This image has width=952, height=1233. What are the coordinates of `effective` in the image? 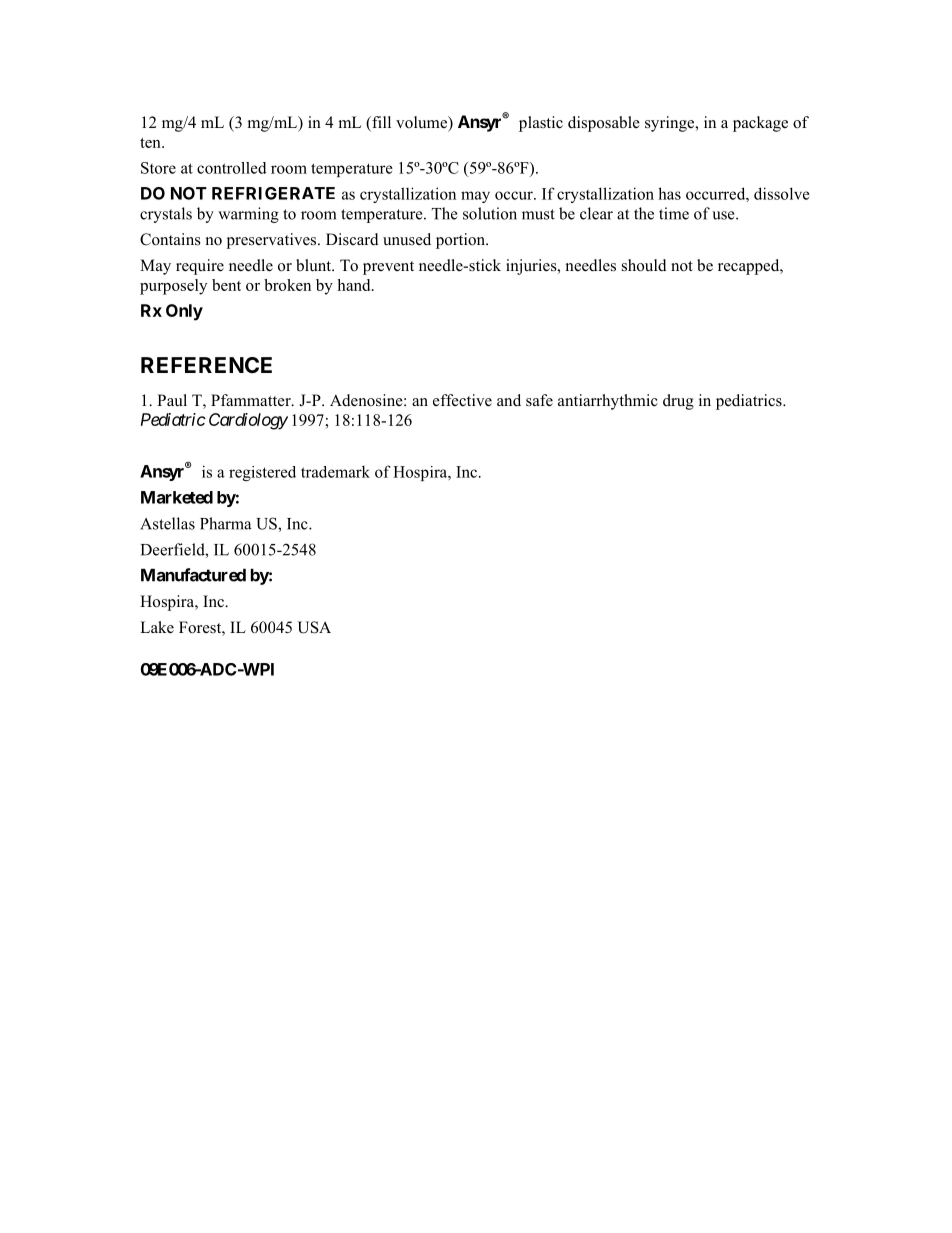 It's located at (462, 400).
